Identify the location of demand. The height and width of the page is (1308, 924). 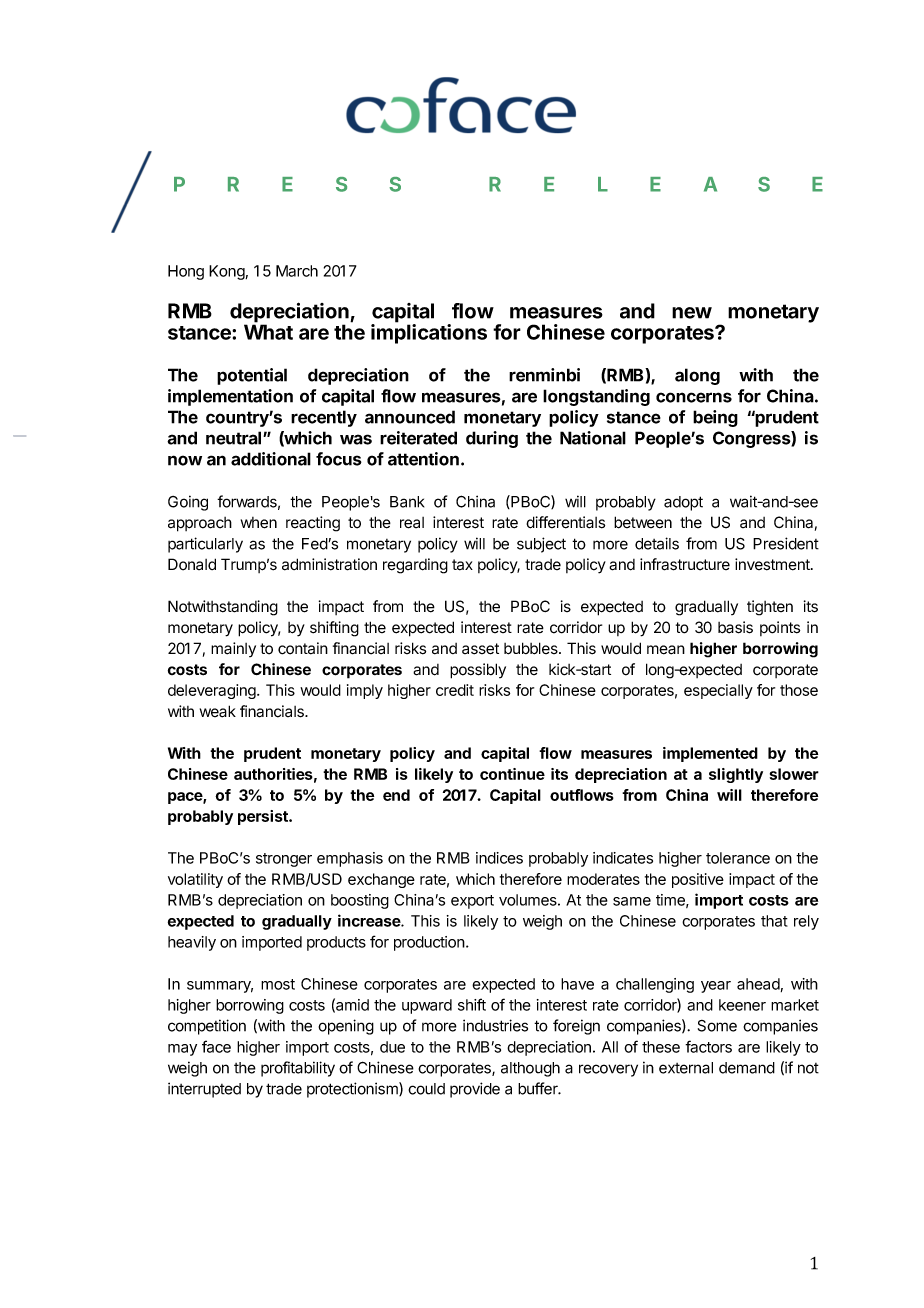
(747, 1068).
